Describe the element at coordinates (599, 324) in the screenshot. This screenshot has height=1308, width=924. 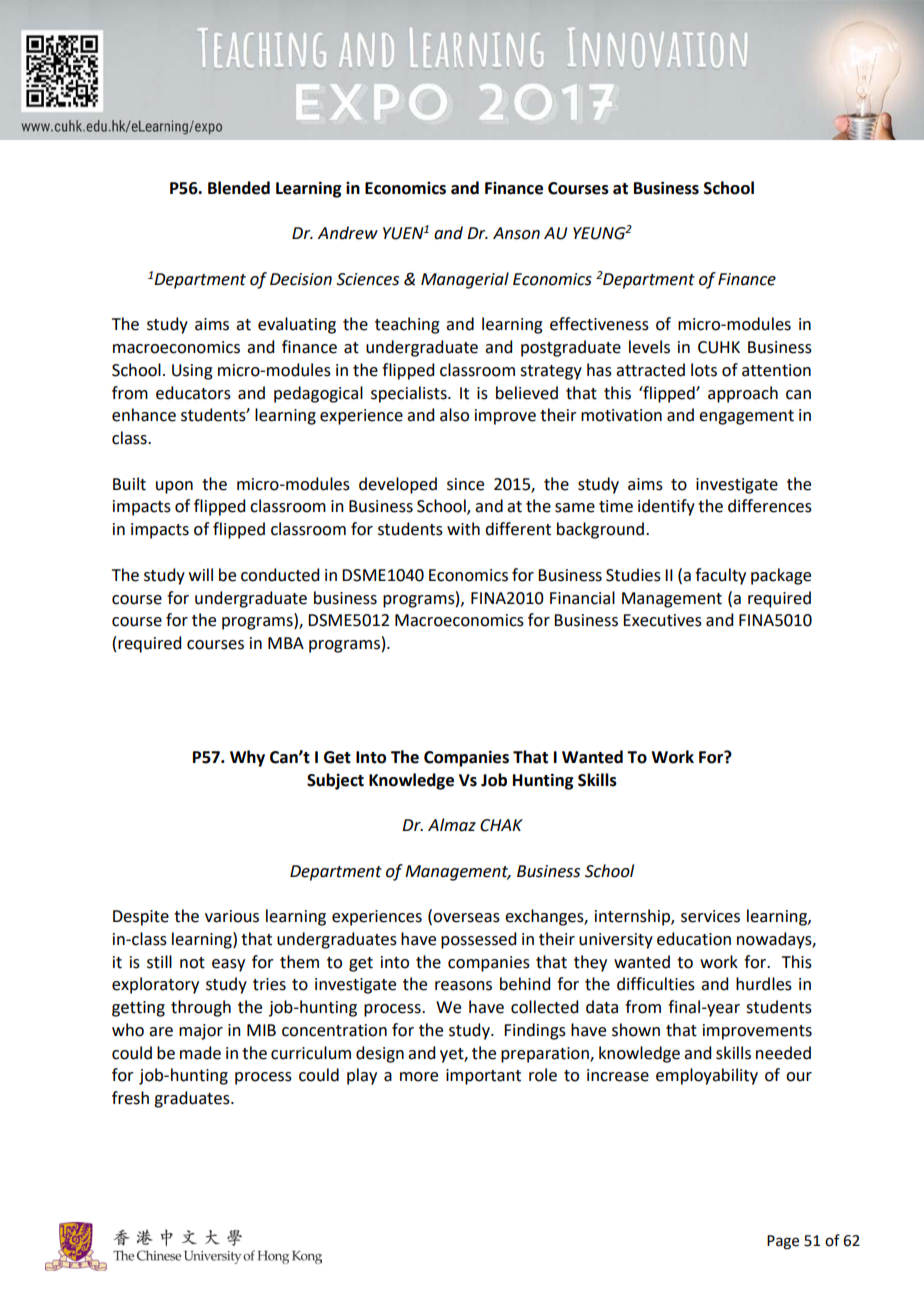
I see `effectiveness` at that location.
